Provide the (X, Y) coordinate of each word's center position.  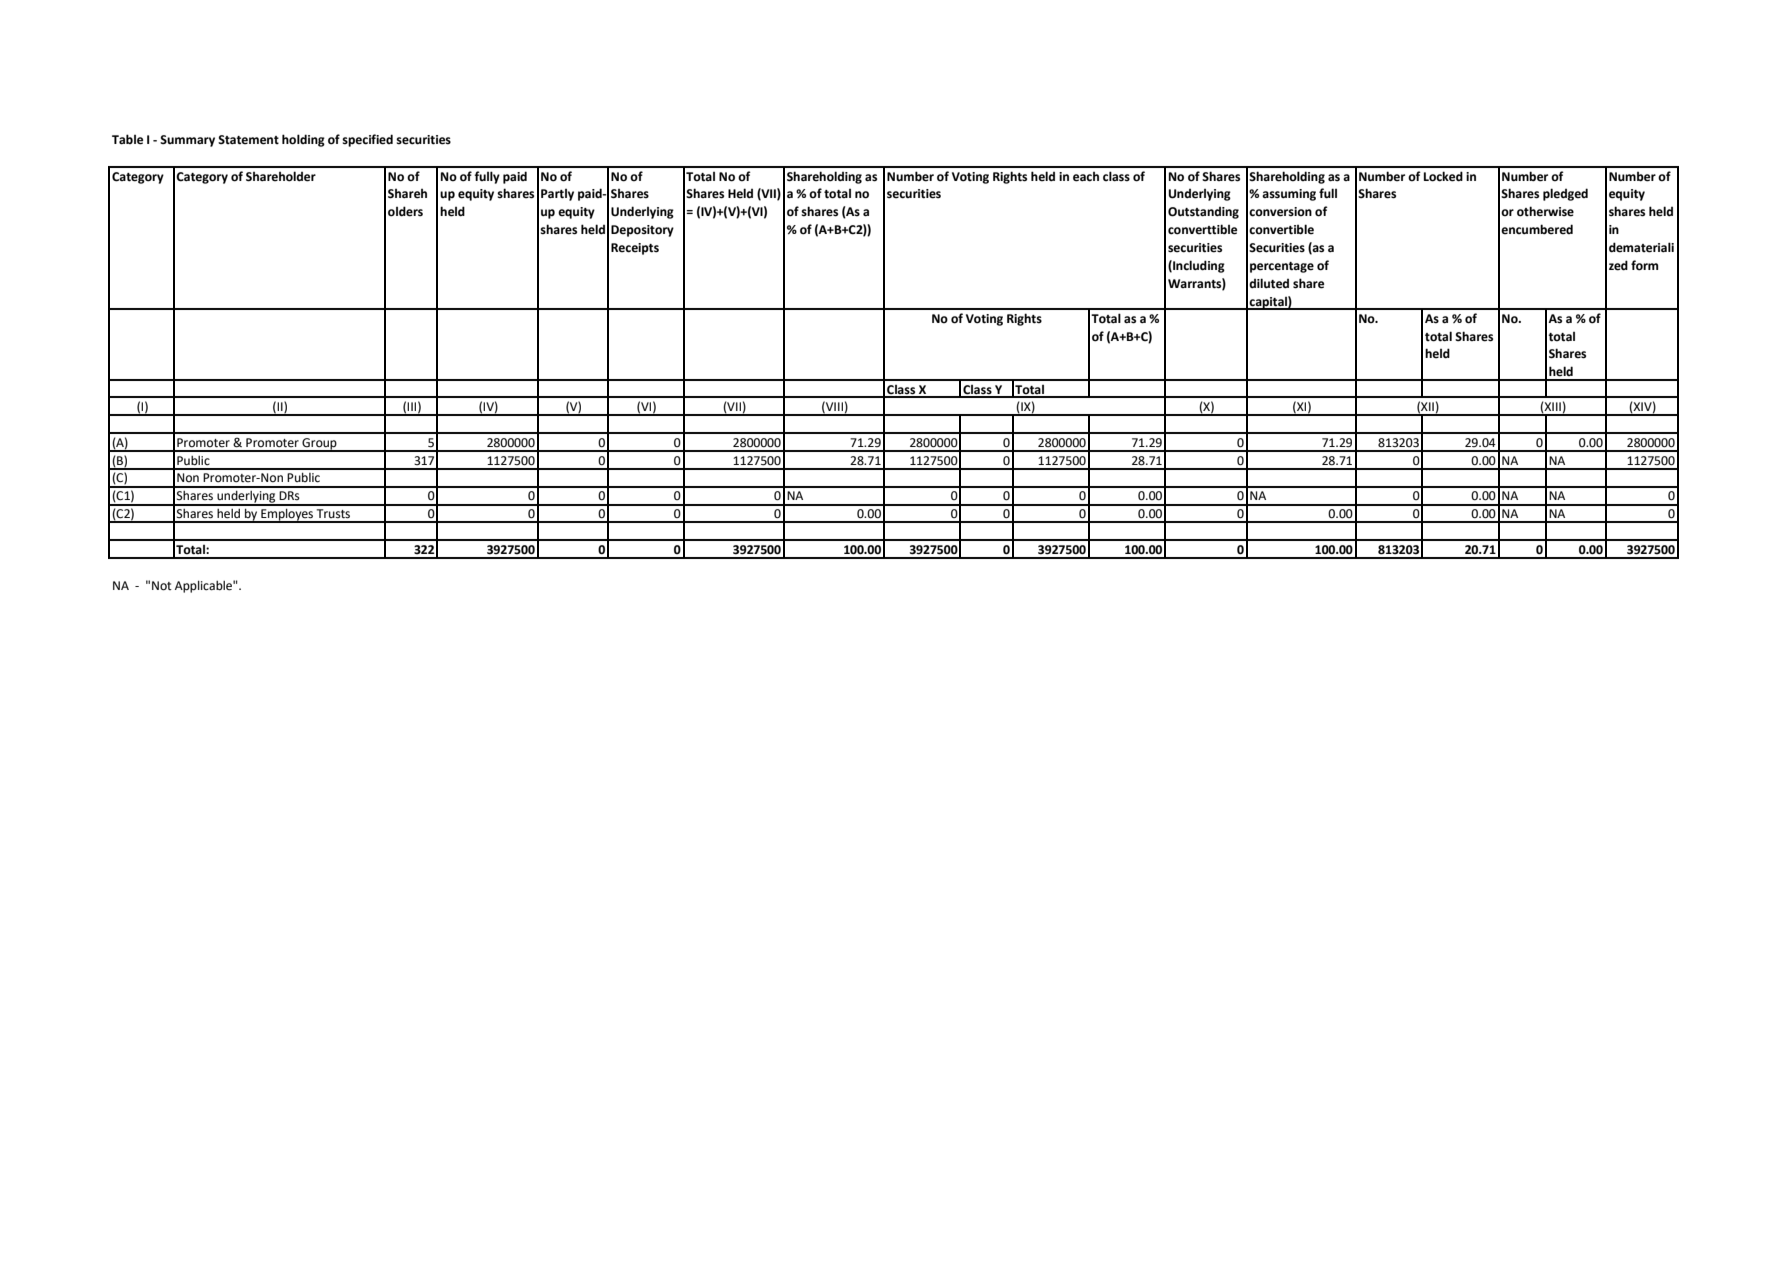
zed (1618, 265)
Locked (1443, 176)
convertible (1281, 229)
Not (162, 586)
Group (319, 445)
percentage (1282, 267)
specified (367, 140)
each (1086, 177)
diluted (1269, 283)
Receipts (635, 249)
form (1644, 265)
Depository (642, 231)
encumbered (1537, 229)
